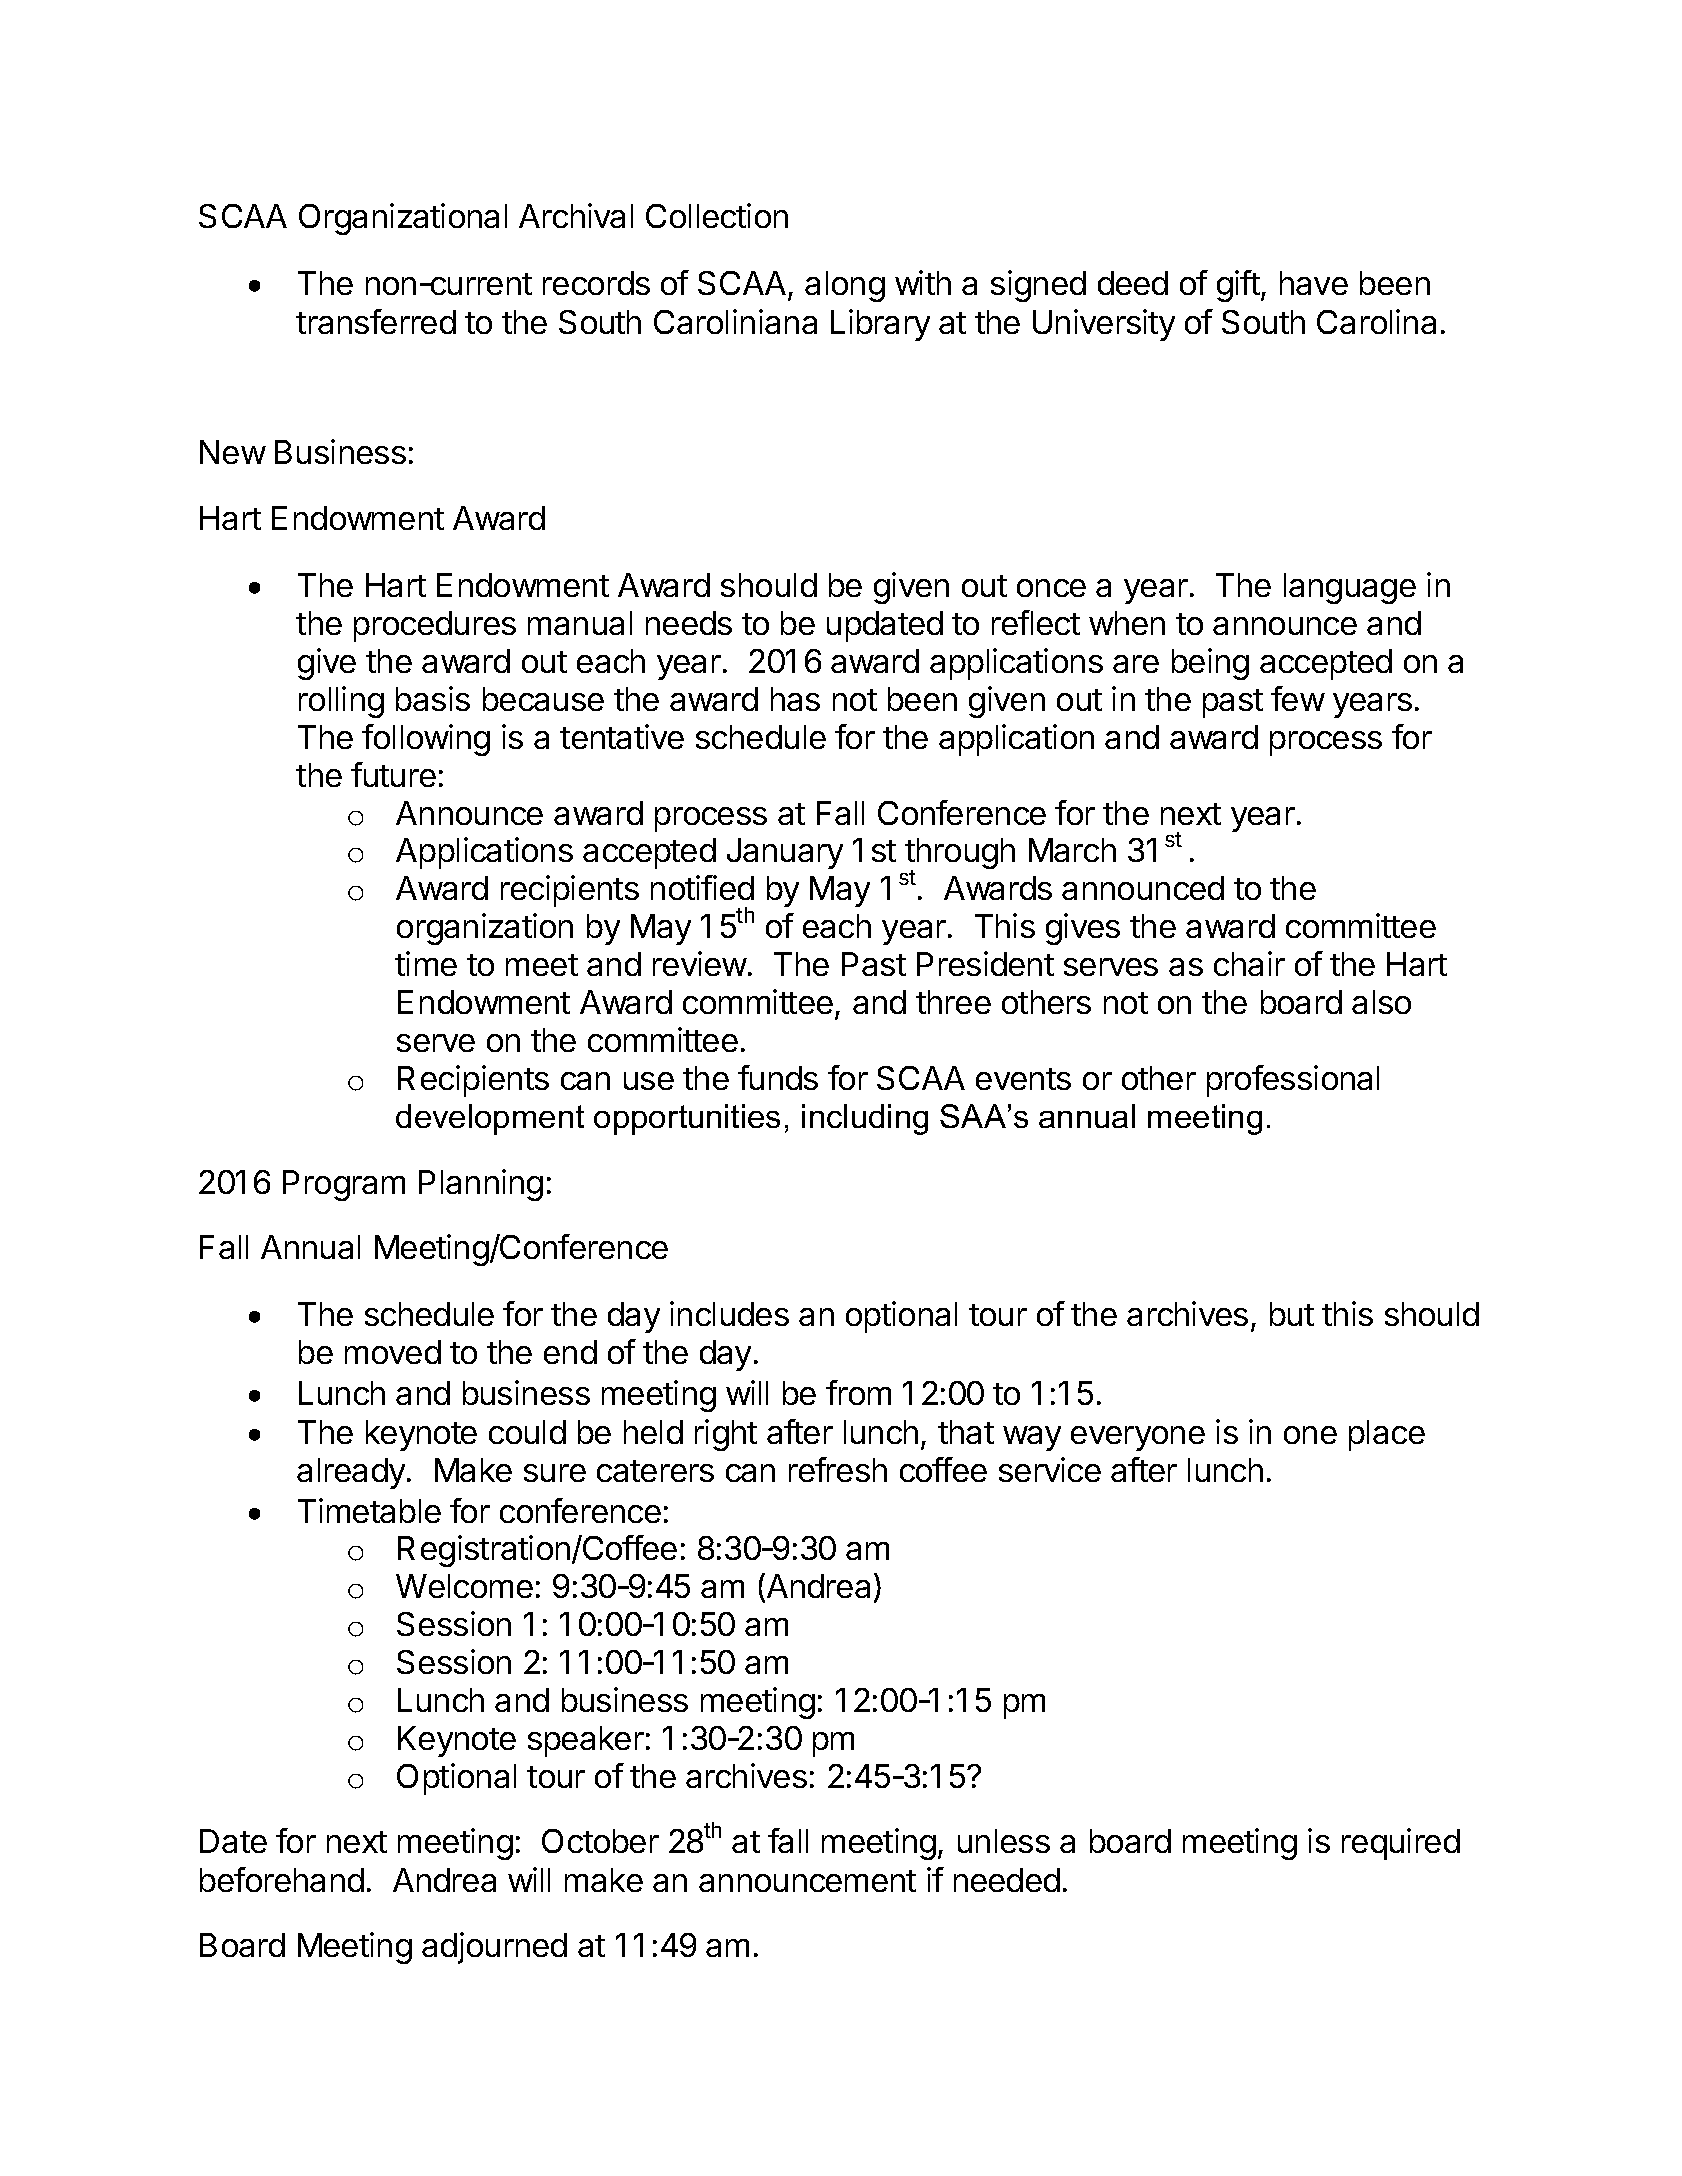 The height and width of the screenshot is (2176, 1682). What do you see at coordinates (795, 699) in the screenshot?
I see `has` at bounding box center [795, 699].
